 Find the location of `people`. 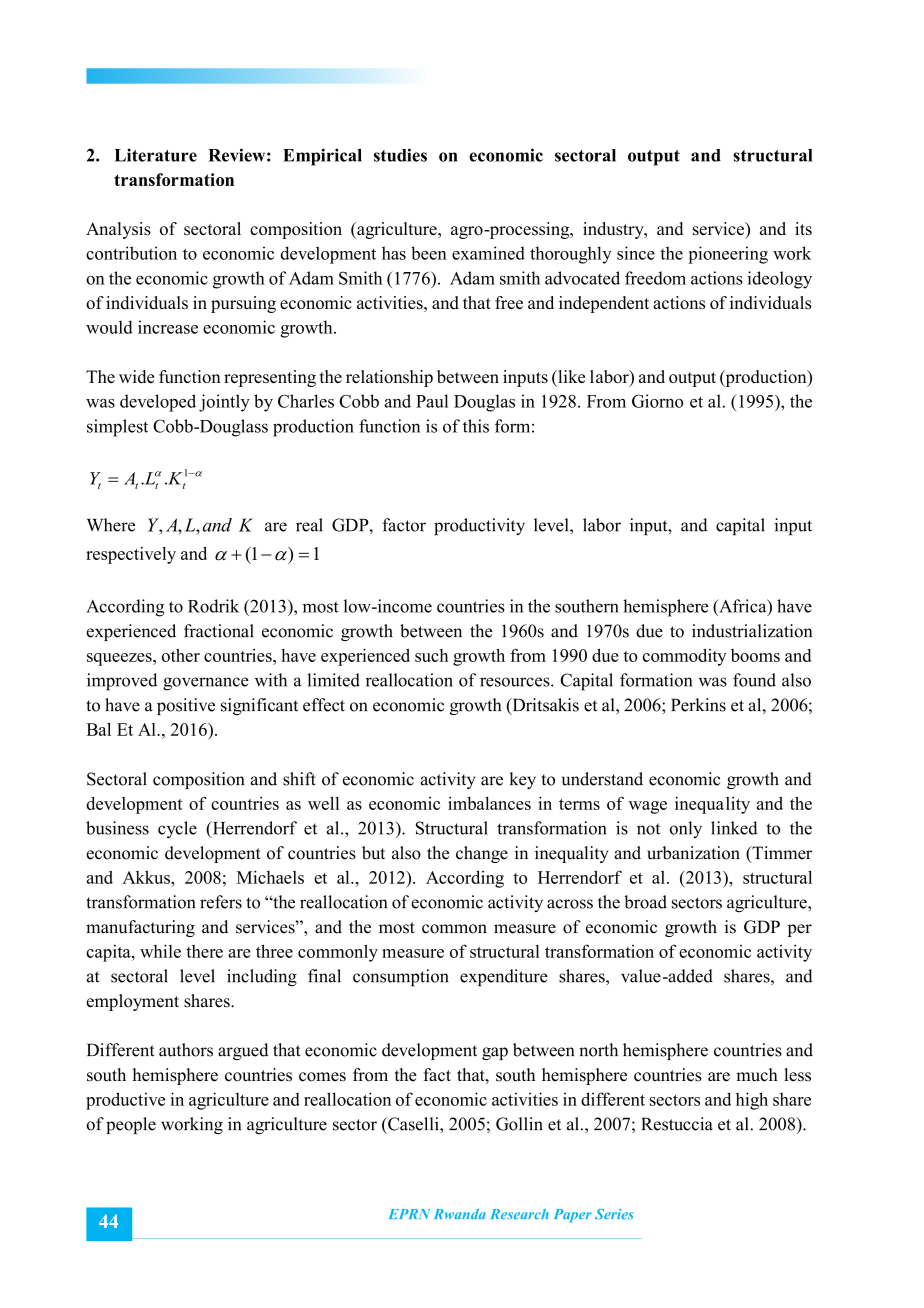

people is located at coordinates (131, 1125).
